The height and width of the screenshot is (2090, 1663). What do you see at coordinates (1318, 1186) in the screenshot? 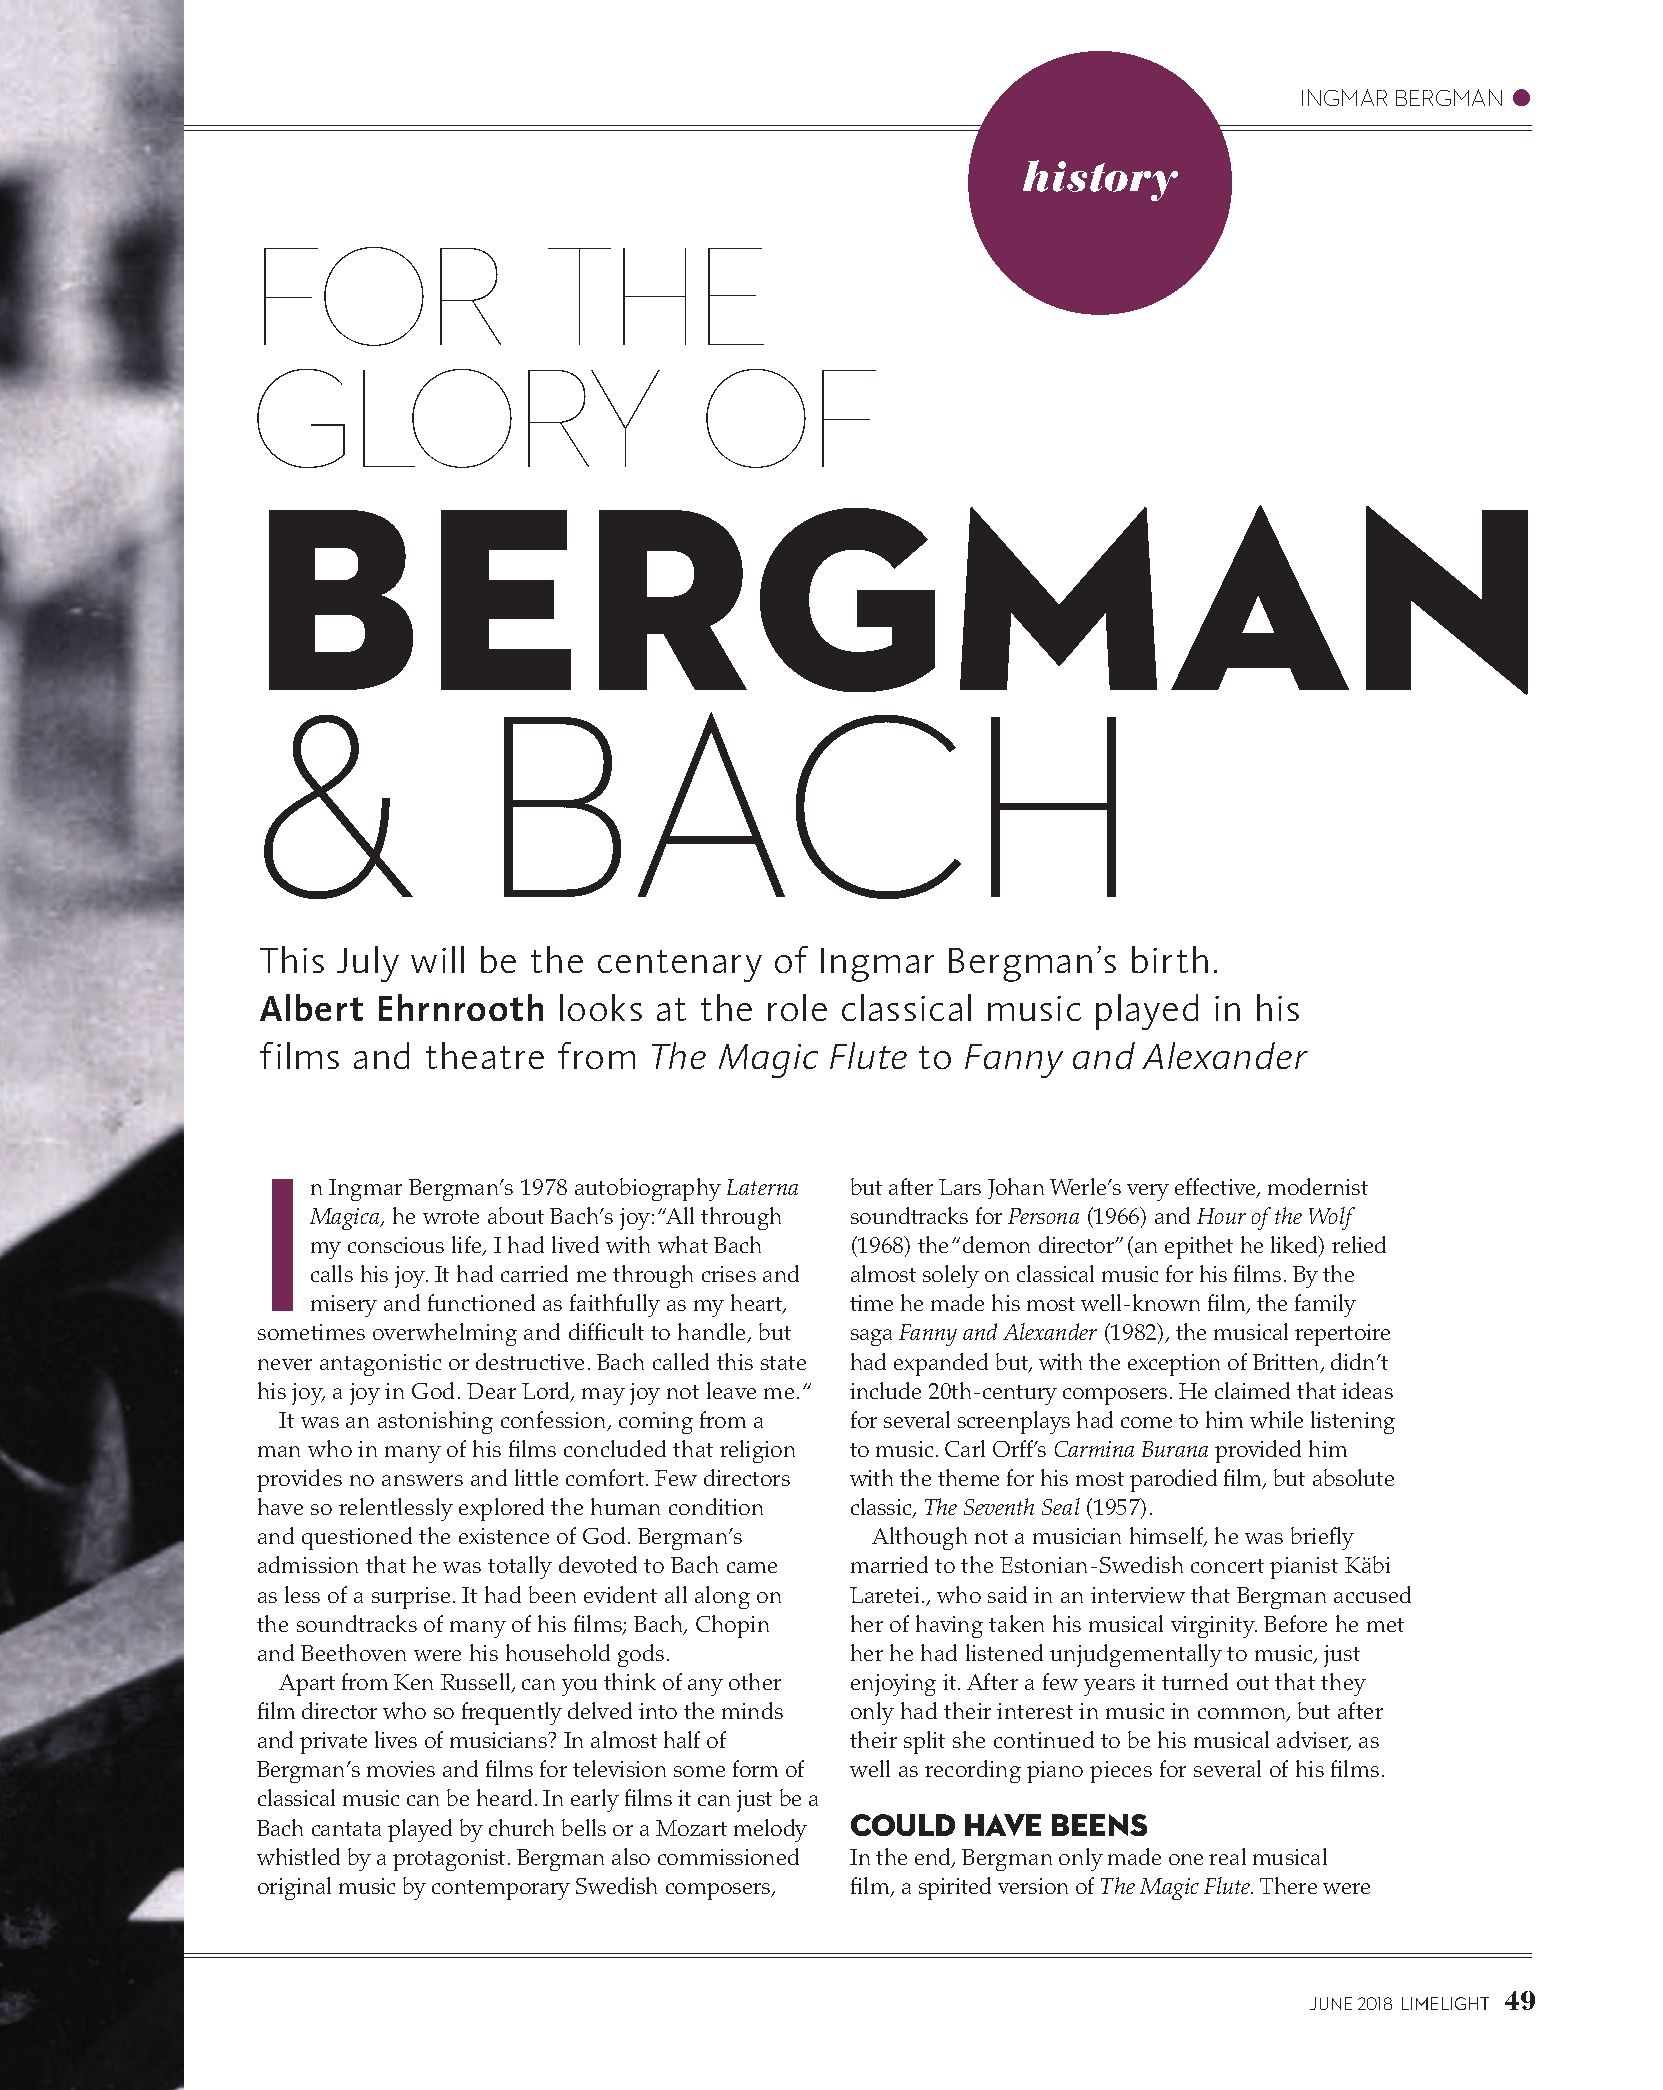
I see `modernist` at bounding box center [1318, 1186].
